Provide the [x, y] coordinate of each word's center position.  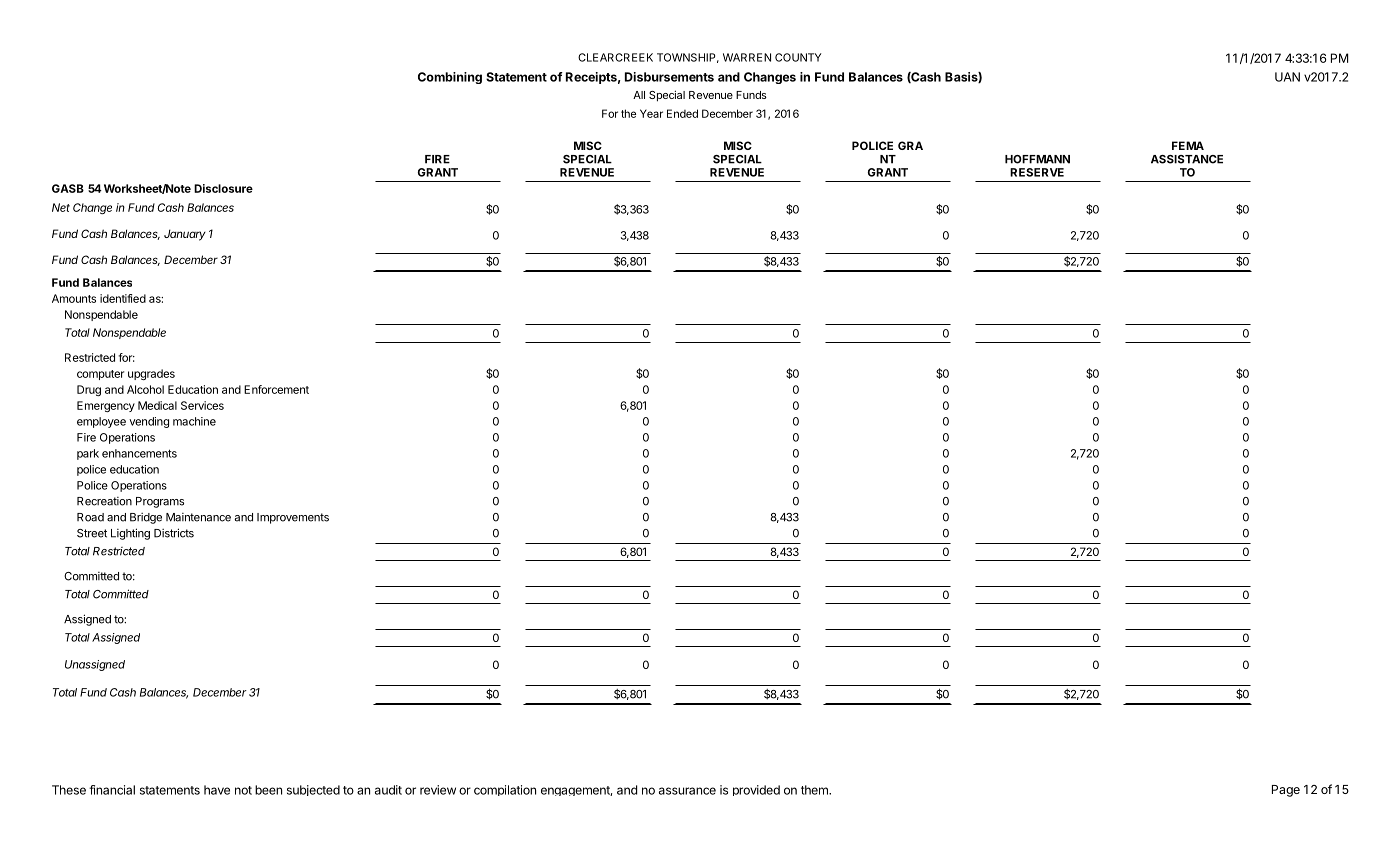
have [217, 790]
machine [194, 421]
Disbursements [669, 77]
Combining [450, 78]
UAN [1287, 77]
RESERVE [1037, 172]
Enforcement [276, 389]
